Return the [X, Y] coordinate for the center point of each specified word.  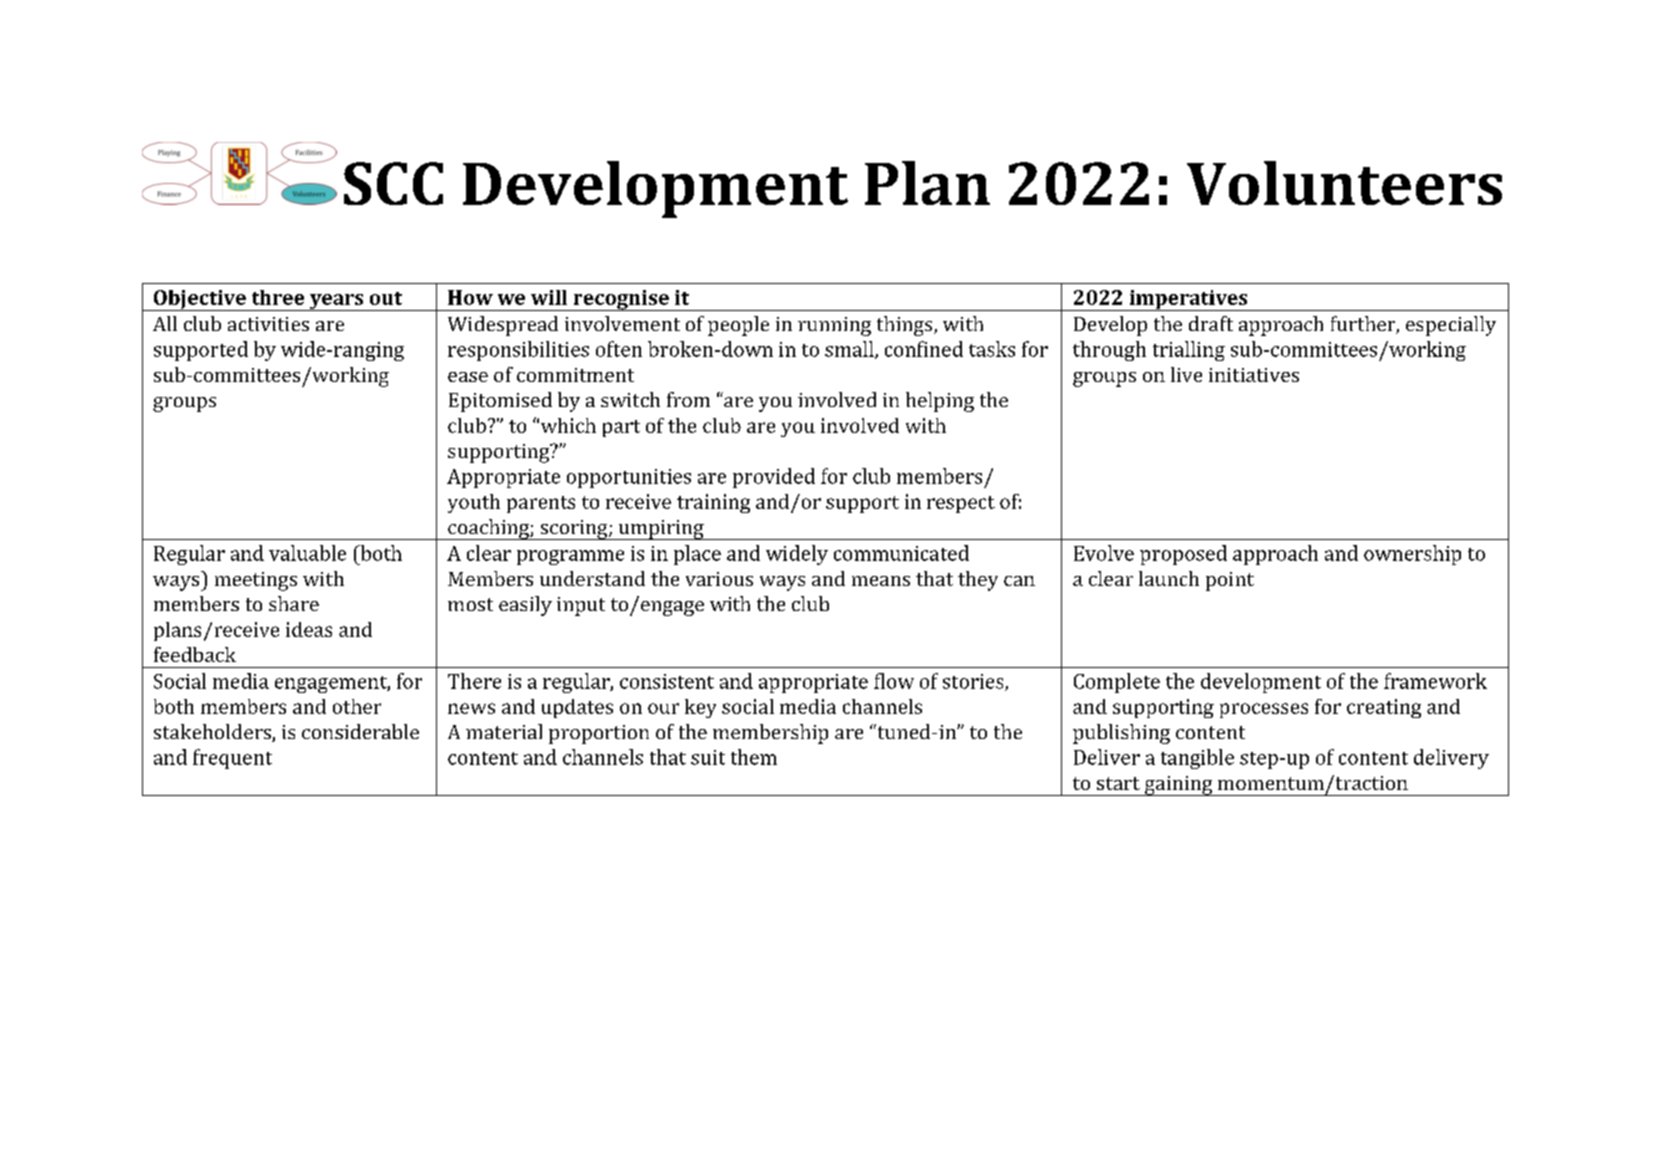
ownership [1412, 555]
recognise [621, 300]
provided [774, 478]
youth [474, 503]
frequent [232, 759]
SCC [393, 183]
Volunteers [1344, 183]
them [754, 757]
